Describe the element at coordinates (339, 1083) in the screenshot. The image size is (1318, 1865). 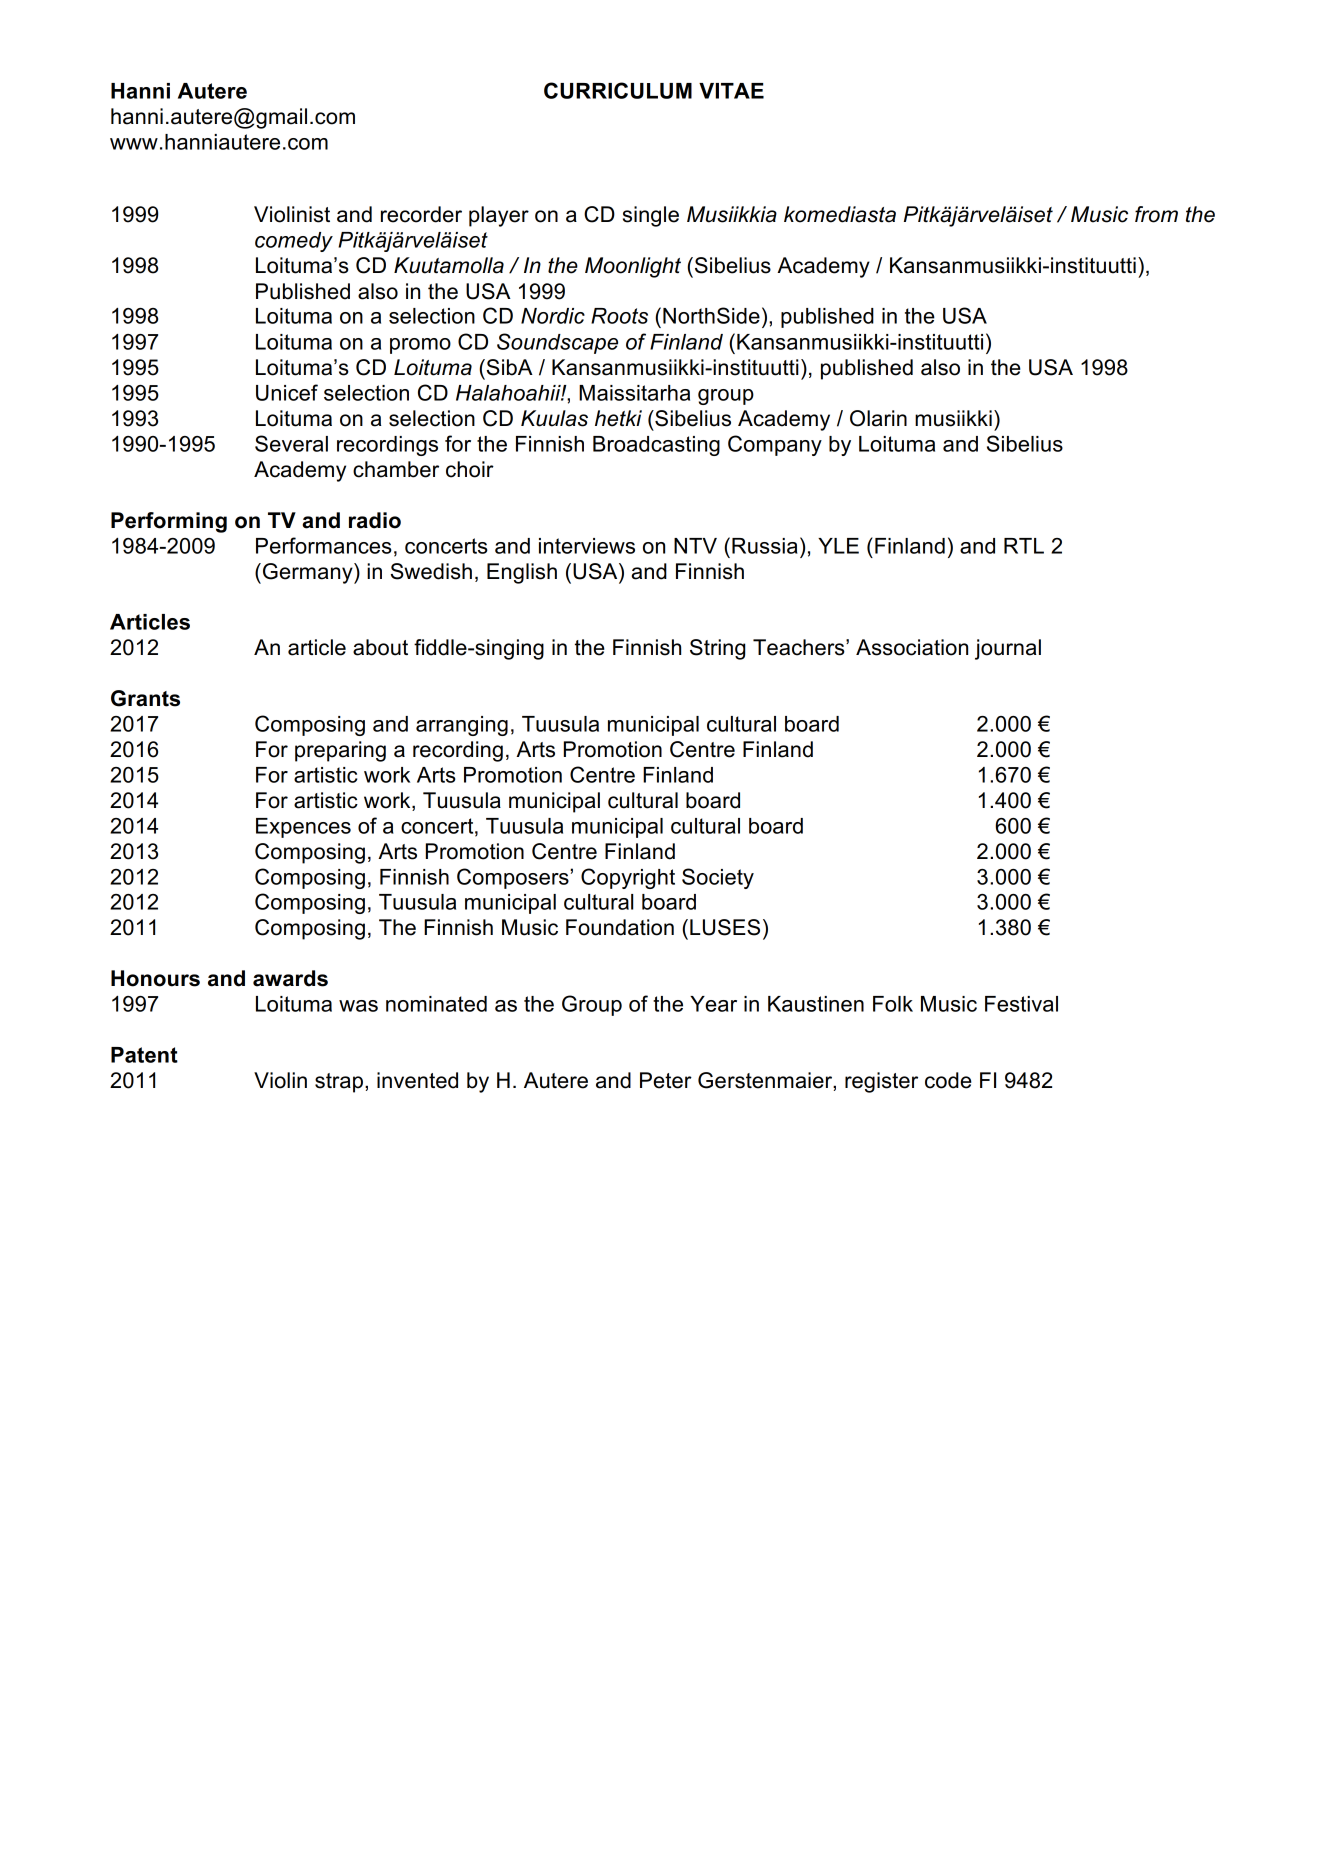
I see `strap` at that location.
